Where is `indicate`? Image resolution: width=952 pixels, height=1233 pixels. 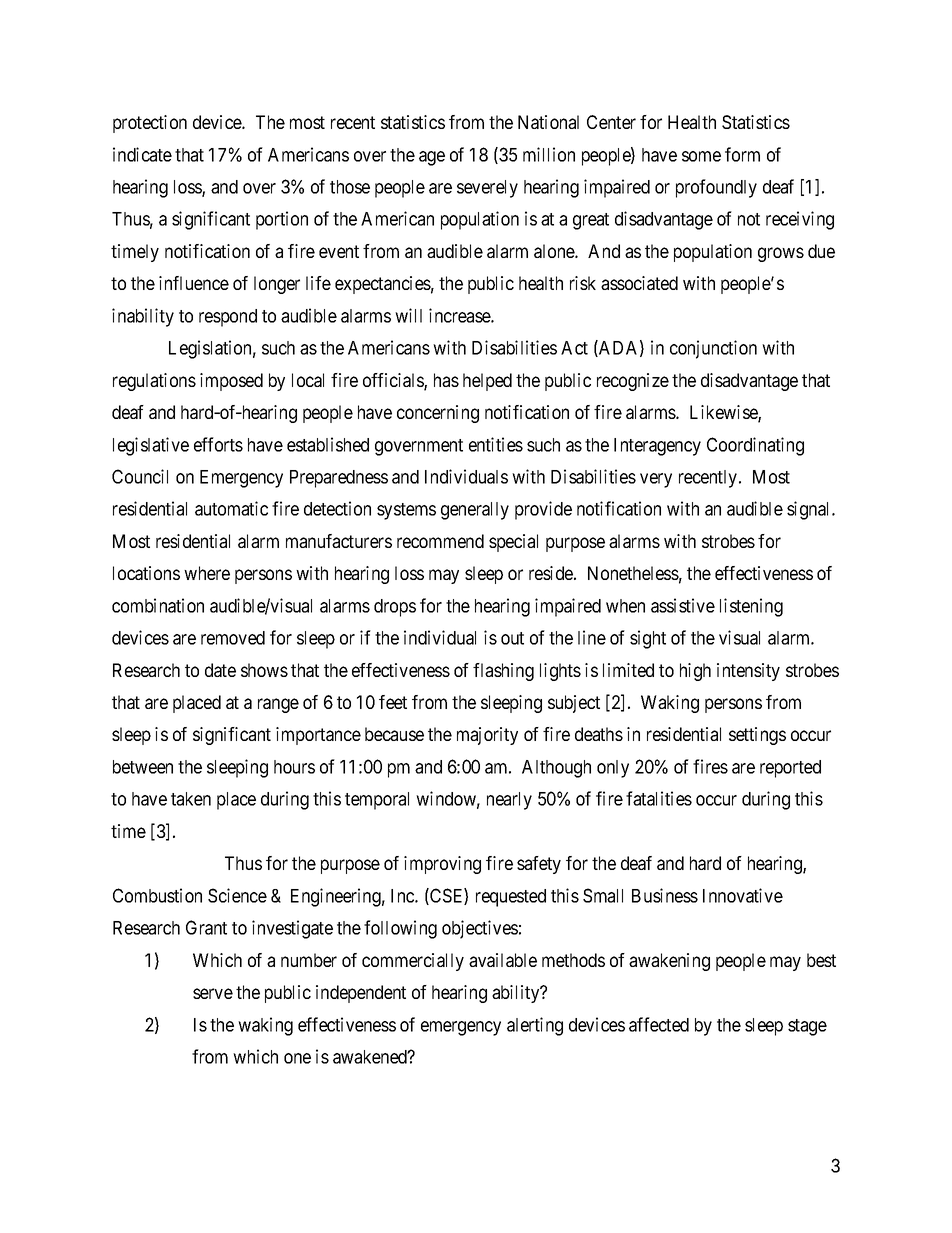
indicate is located at coordinates (142, 154).
